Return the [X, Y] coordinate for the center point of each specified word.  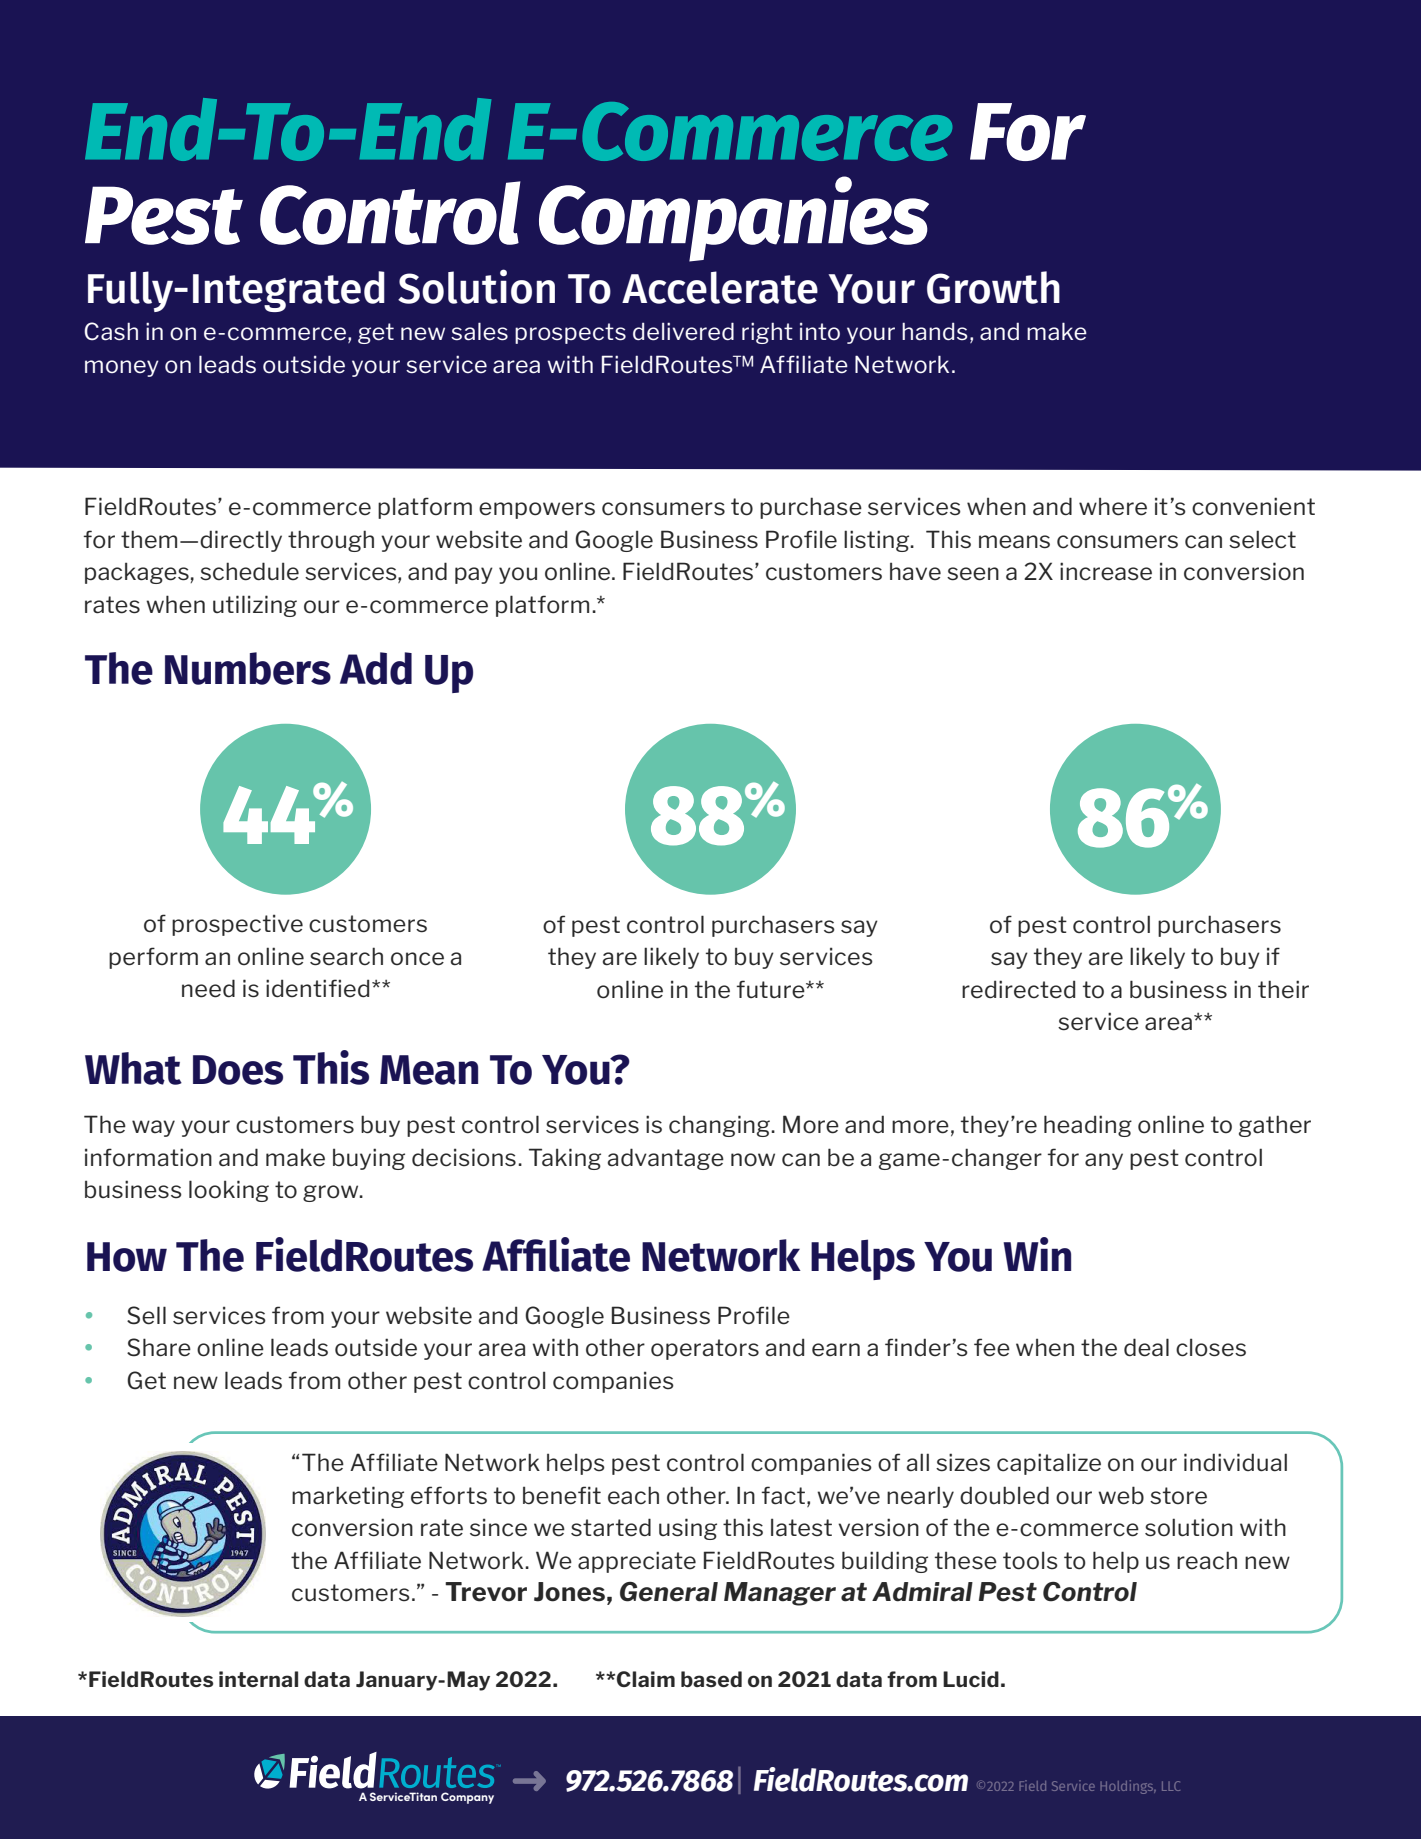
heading [1088, 1126]
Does [238, 1070]
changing [720, 1126]
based [711, 1679]
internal [258, 1679]
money [122, 368]
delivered [683, 331]
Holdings [1128, 1787]
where [1113, 506]
